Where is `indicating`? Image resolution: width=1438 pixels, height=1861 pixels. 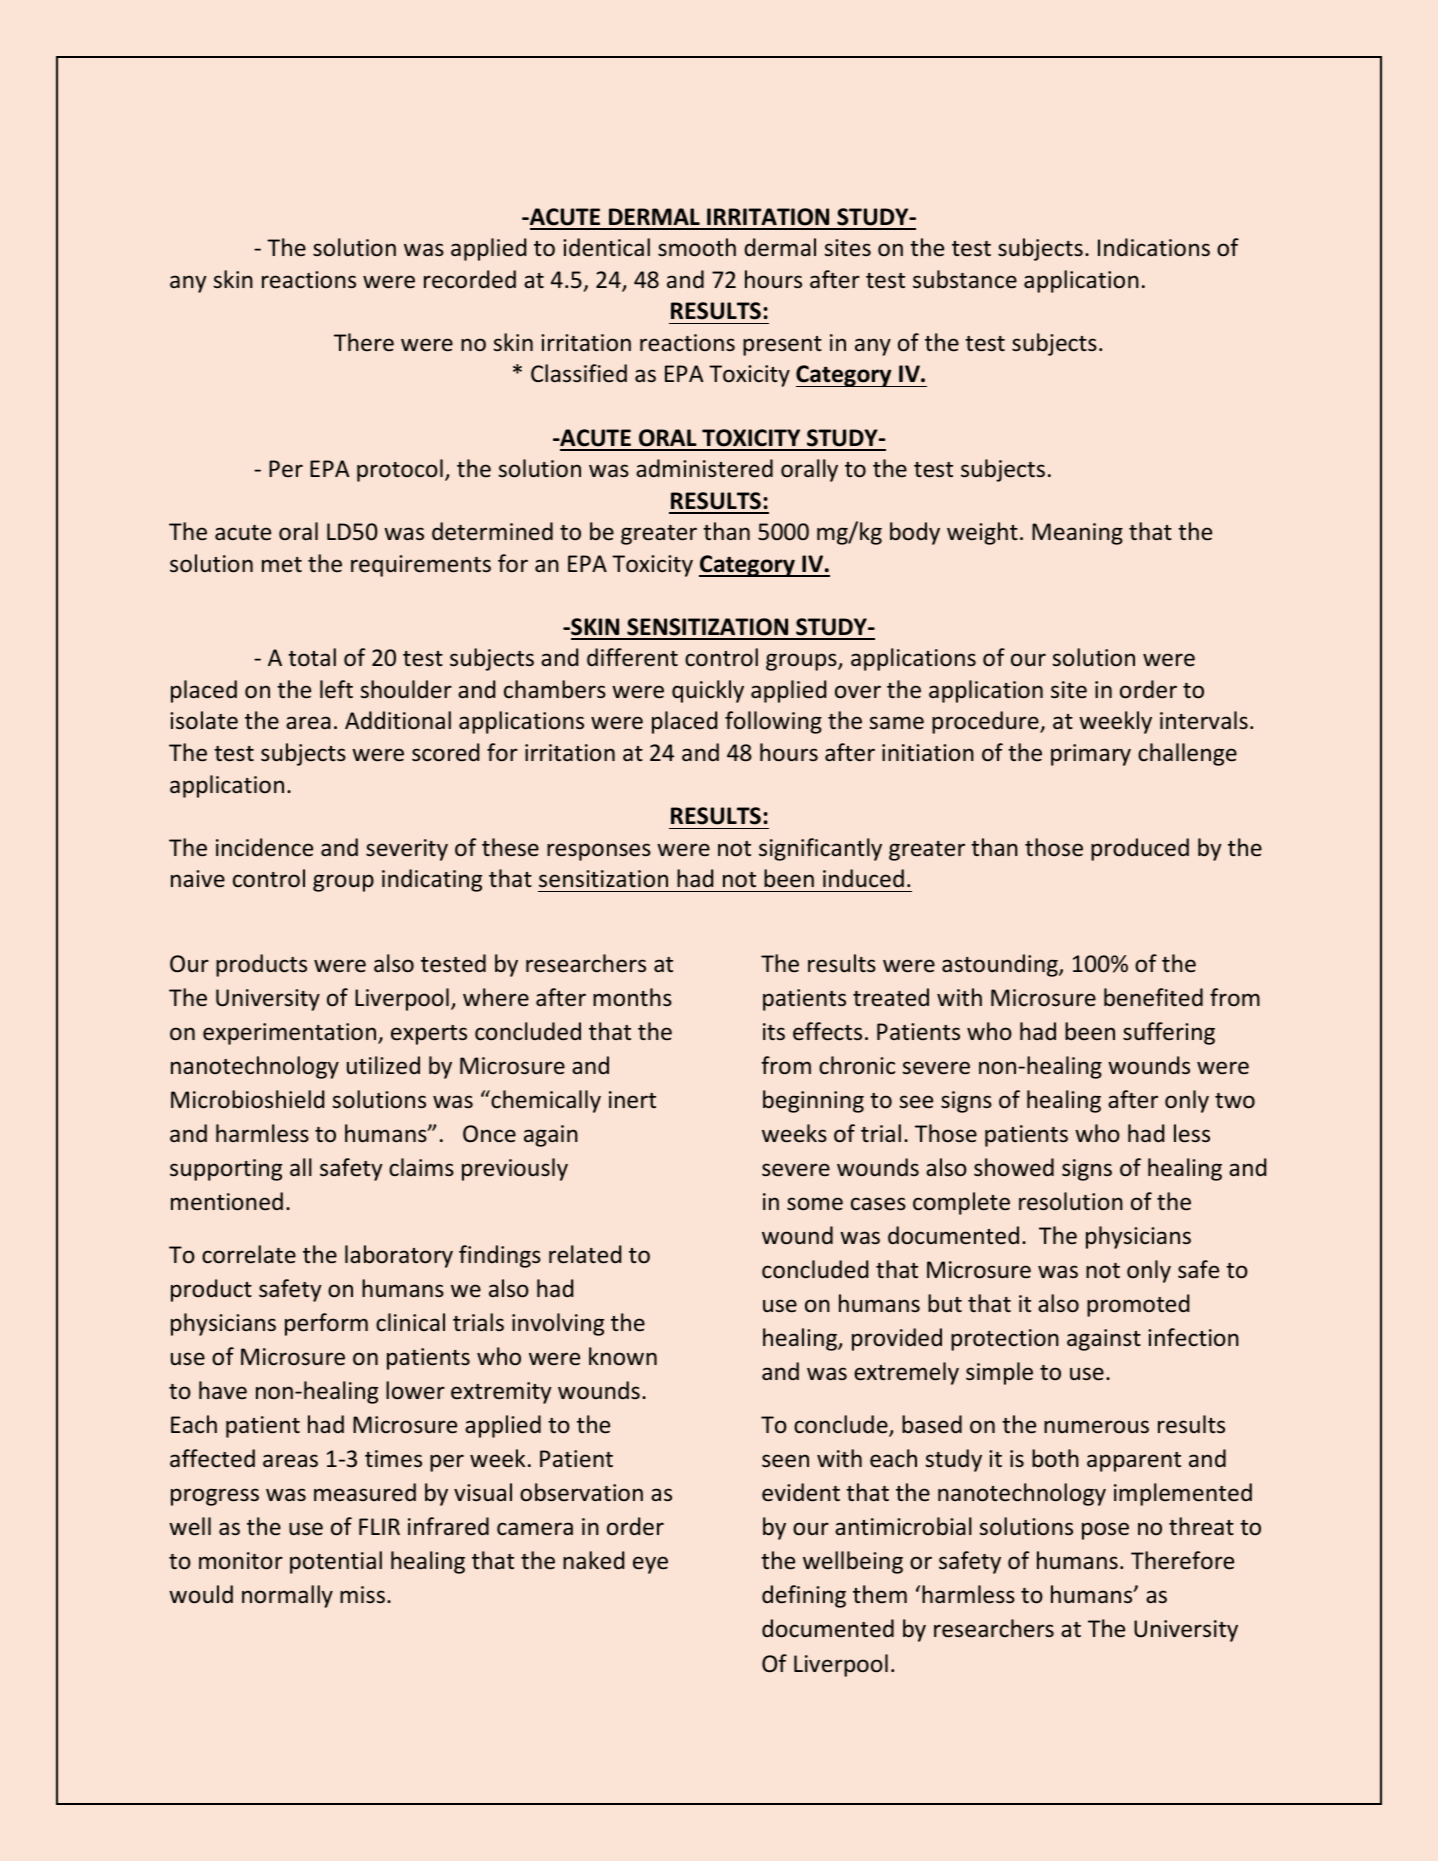
indicating is located at coordinates (432, 880).
